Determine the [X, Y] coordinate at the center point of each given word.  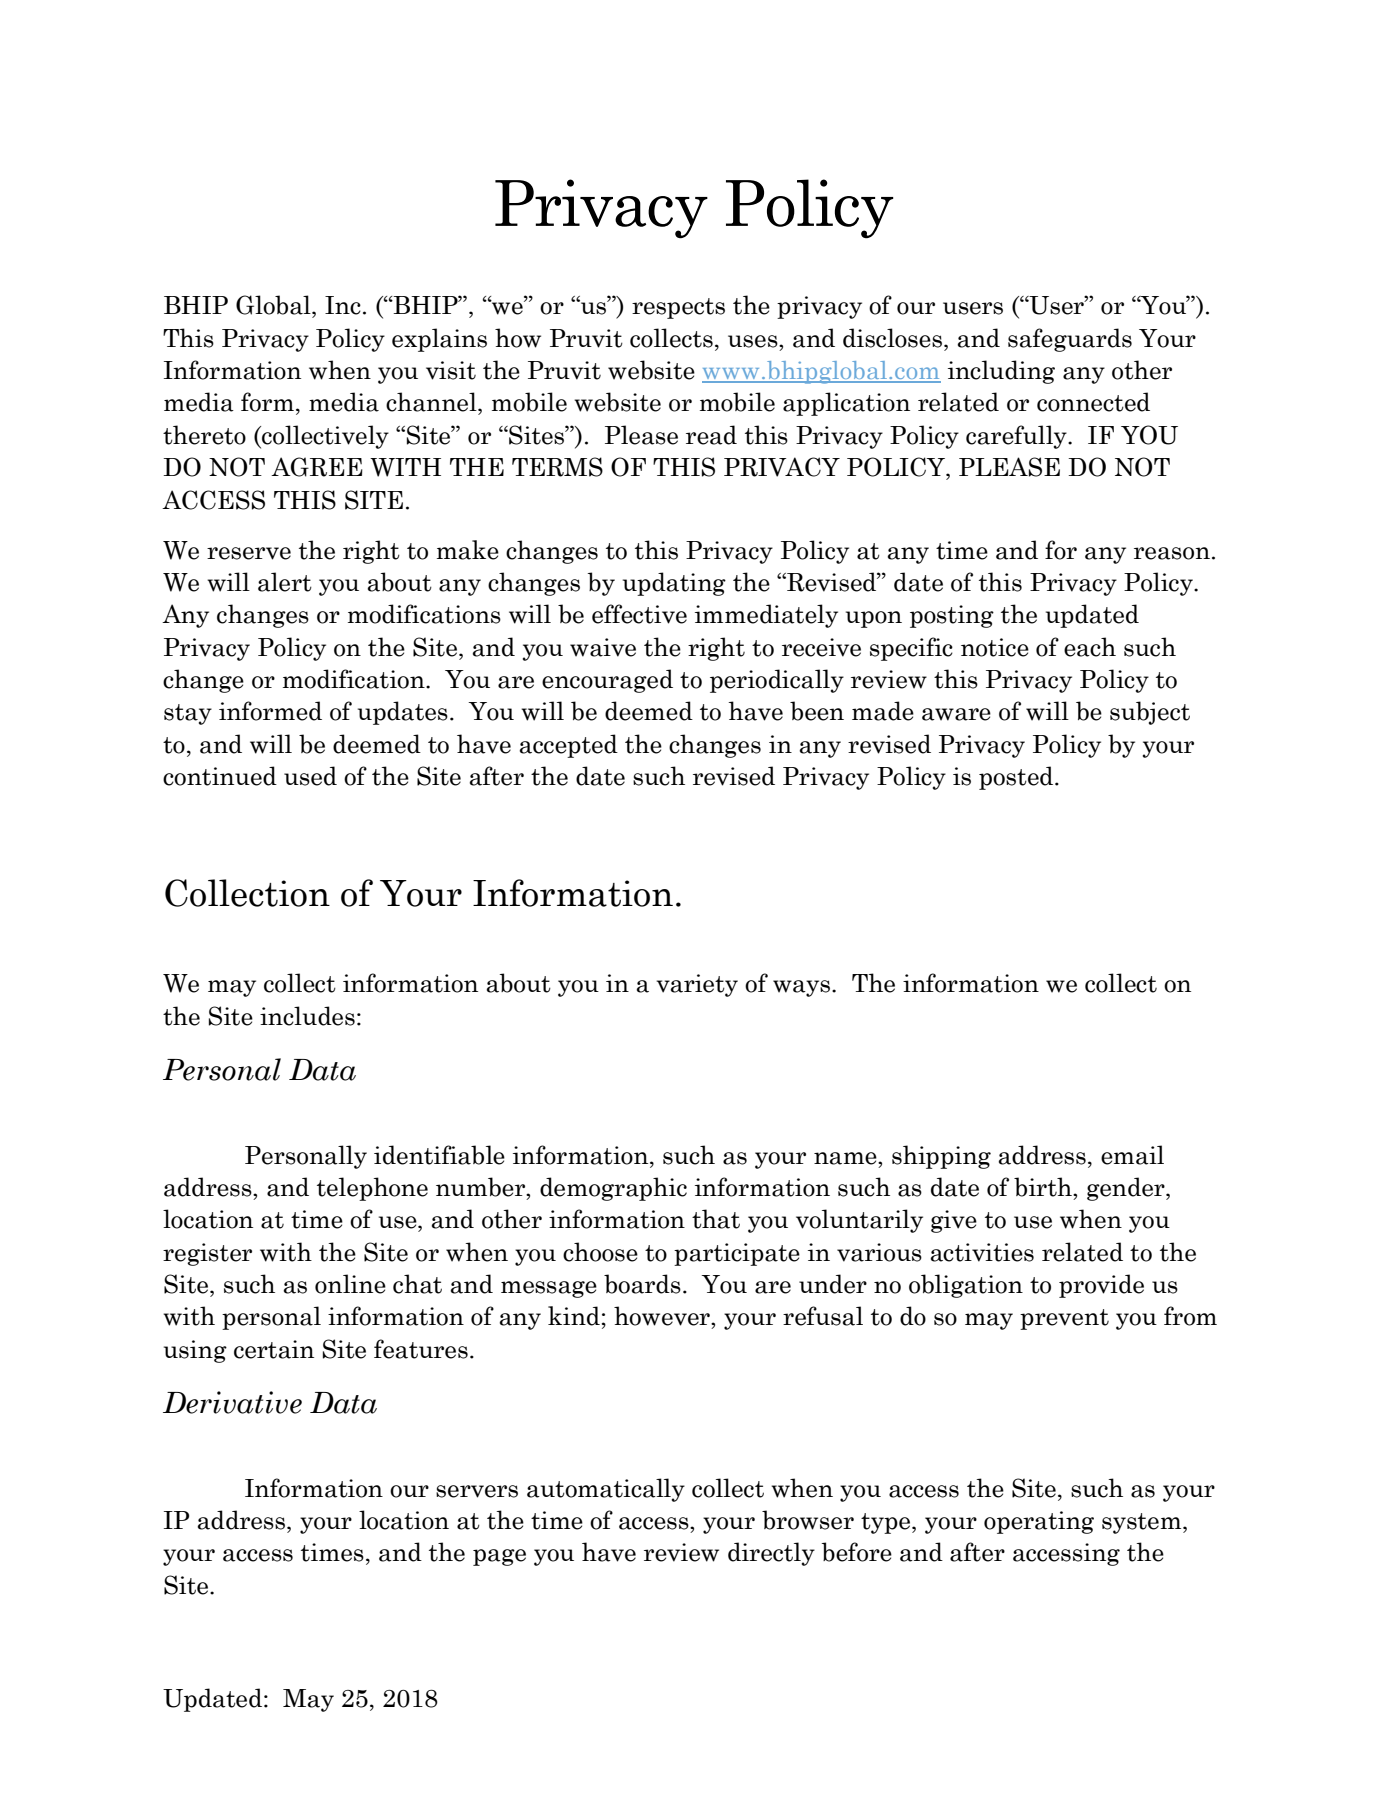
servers [477, 1491]
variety [697, 985]
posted [1017, 778]
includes [307, 1016]
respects [678, 308]
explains [439, 340]
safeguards [1070, 340]
